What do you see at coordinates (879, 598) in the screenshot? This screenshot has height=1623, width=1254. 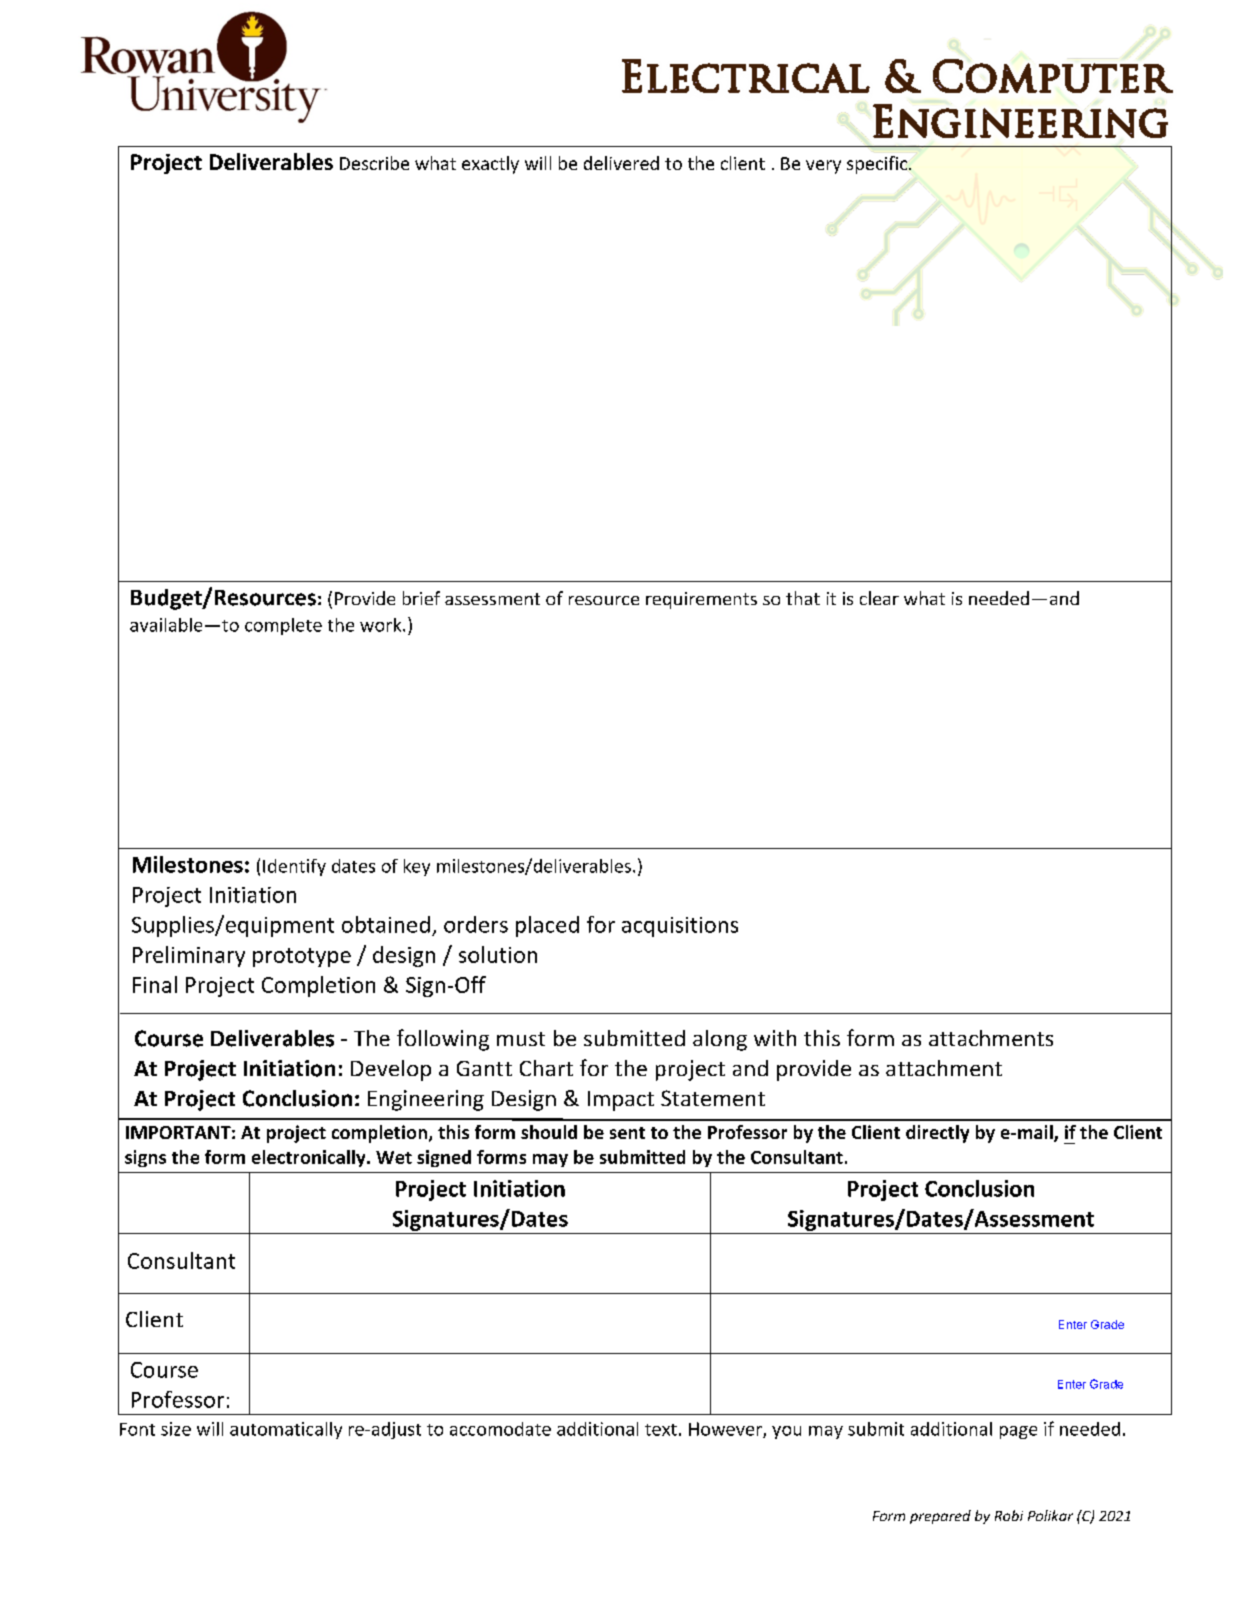 I see `clear` at bounding box center [879, 598].
